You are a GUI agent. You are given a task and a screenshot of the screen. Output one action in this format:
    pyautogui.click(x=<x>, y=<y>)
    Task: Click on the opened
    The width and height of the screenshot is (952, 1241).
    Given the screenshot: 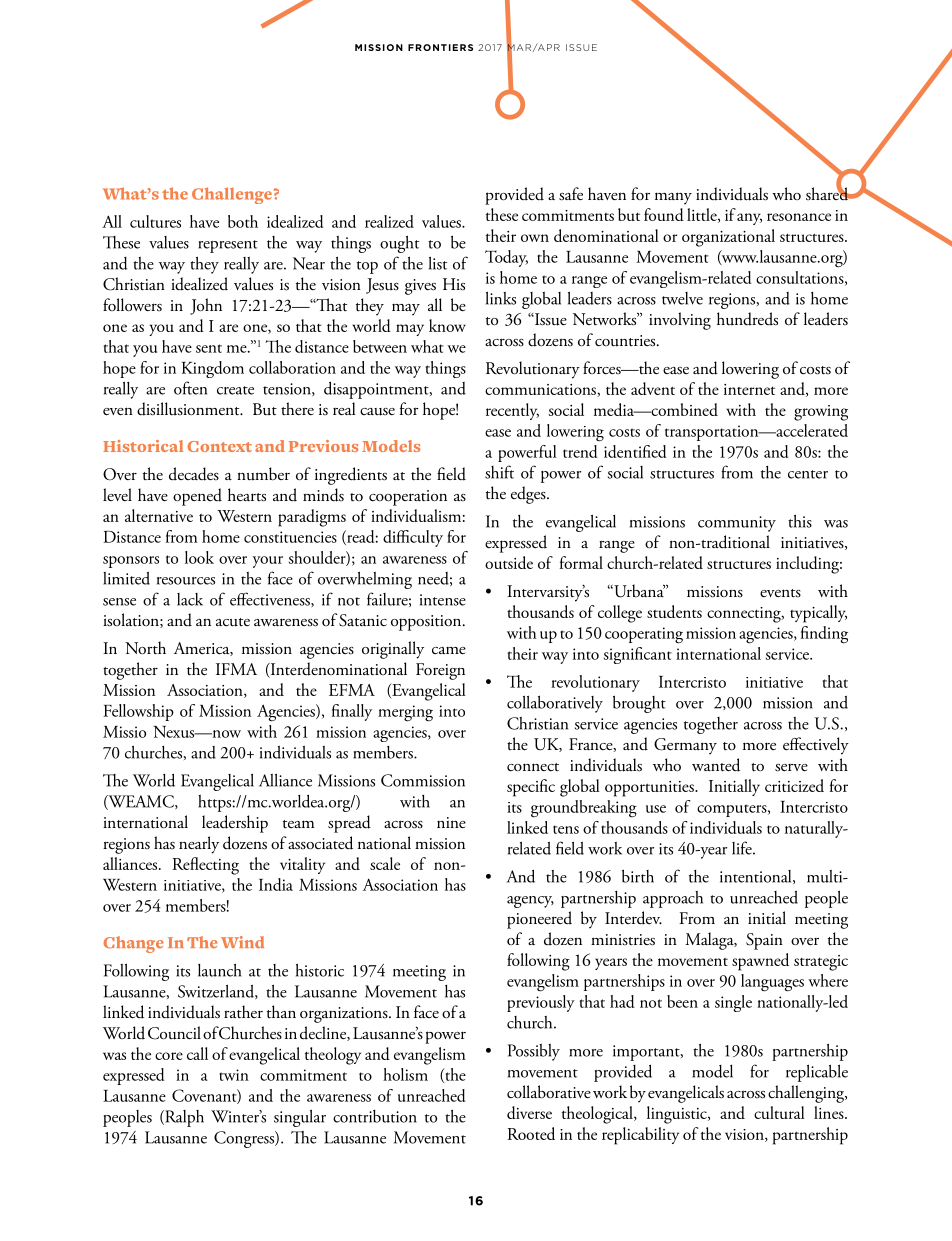 What is the action you would take?
    pyautogui.click(x=197, y=497)
